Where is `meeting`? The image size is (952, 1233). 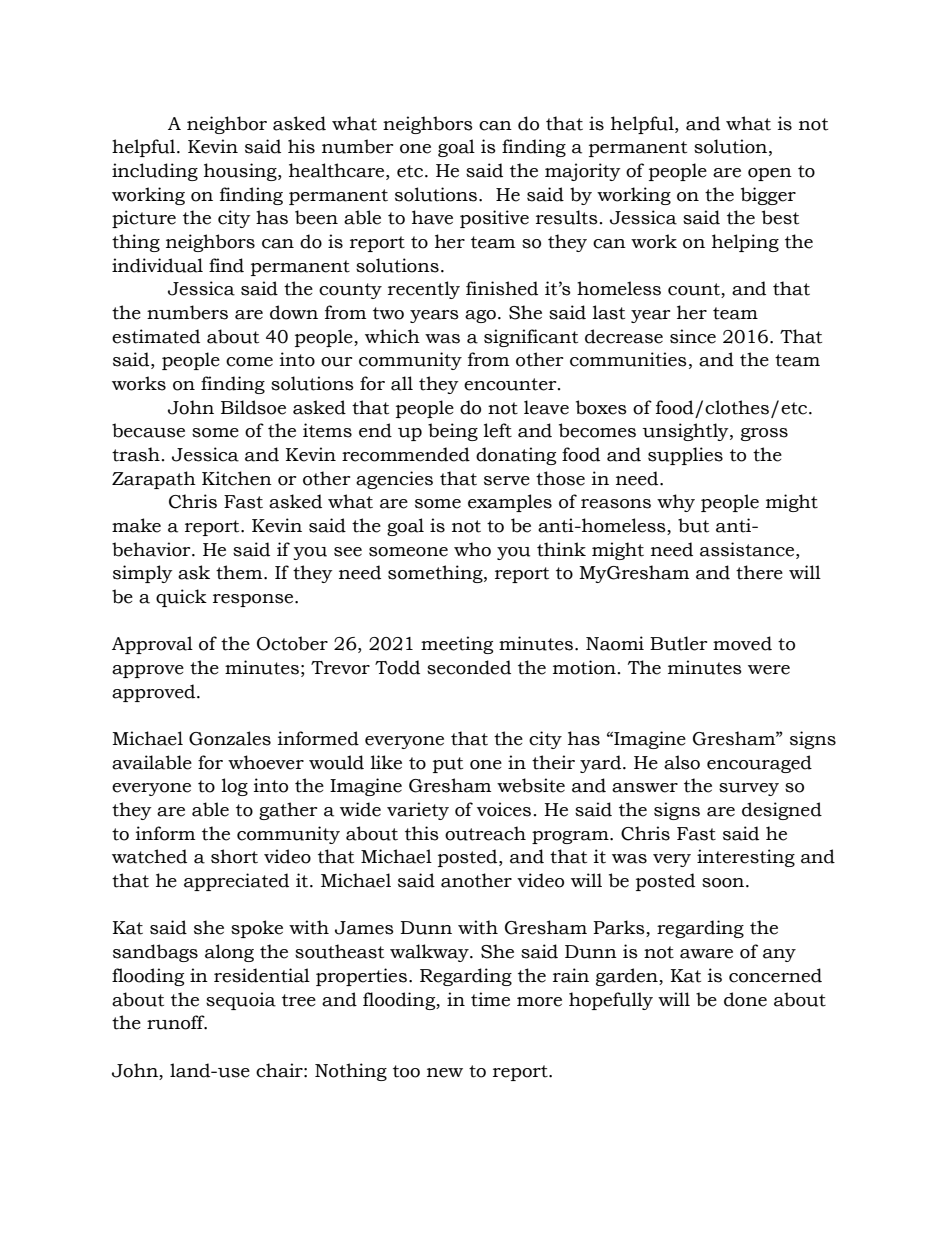
meeting is located at coordinates (457, 645).
